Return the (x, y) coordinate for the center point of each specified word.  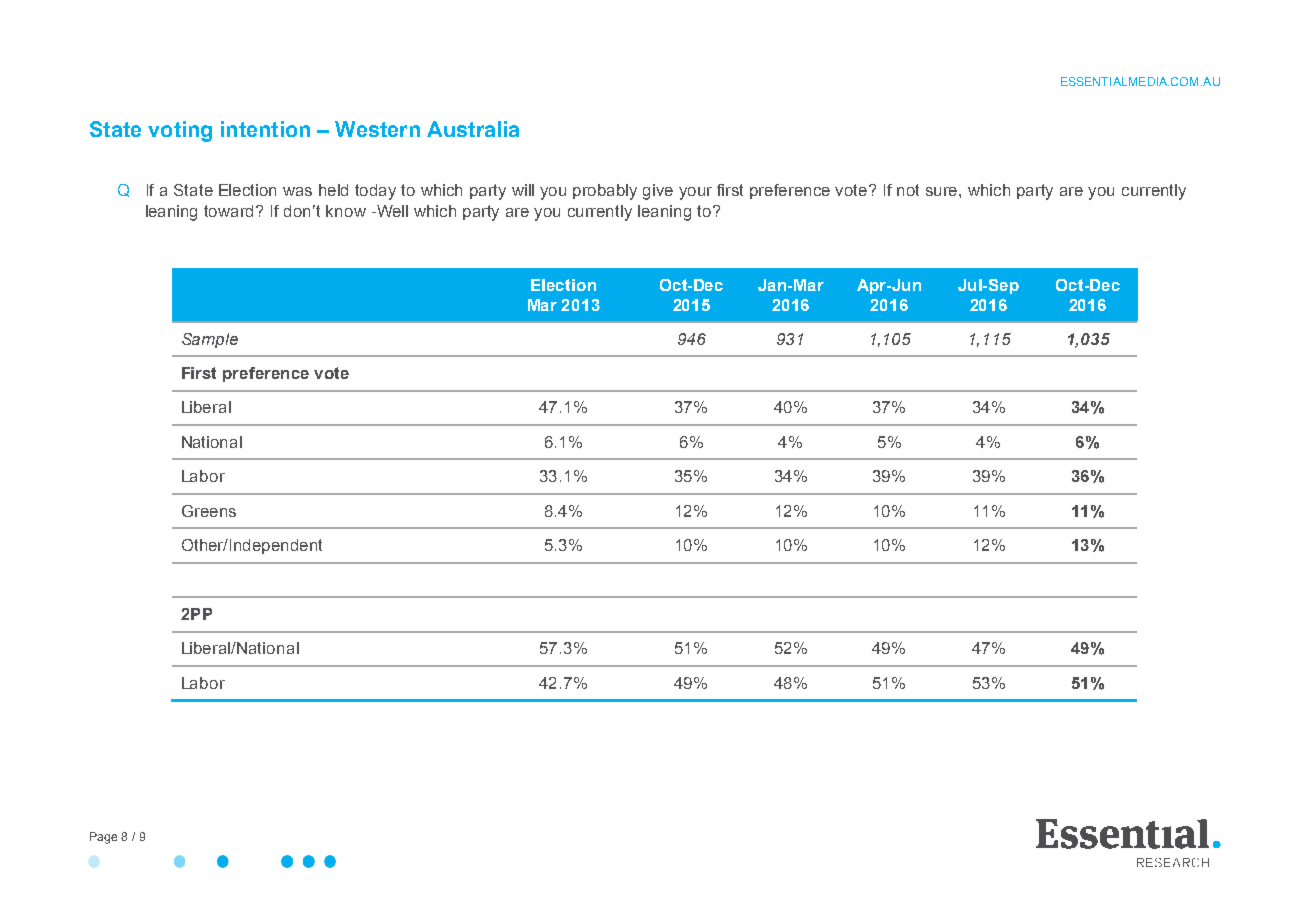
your (695, 193)
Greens (209, 511)
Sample (210, 340)
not (908, 190)
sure (943, 191)
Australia (473, 129)
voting (180, 131)
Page (103, 838)
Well (391, 211)
